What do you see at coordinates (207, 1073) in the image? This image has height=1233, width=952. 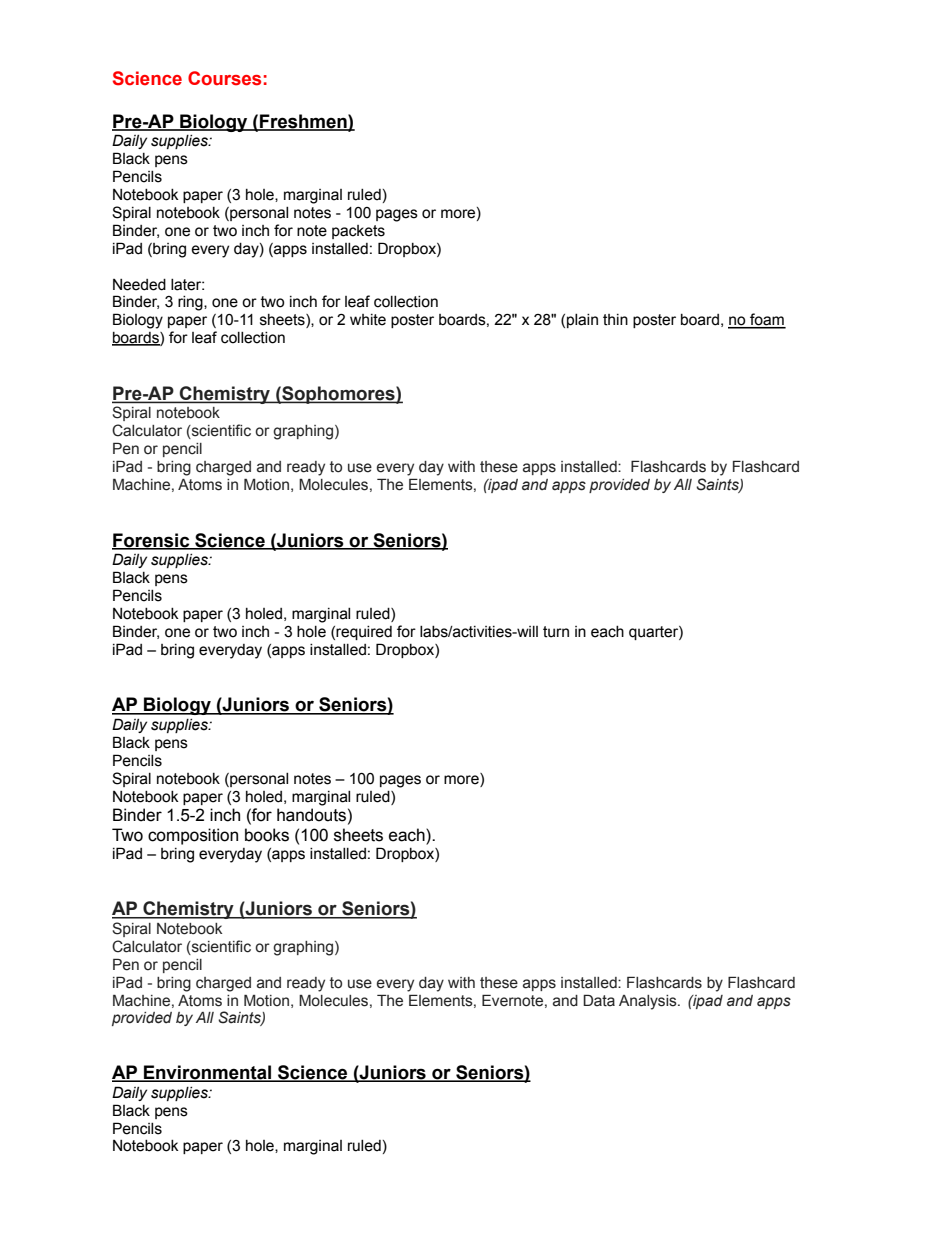 I see `Environmental` at bounding box center [207, 1073].
